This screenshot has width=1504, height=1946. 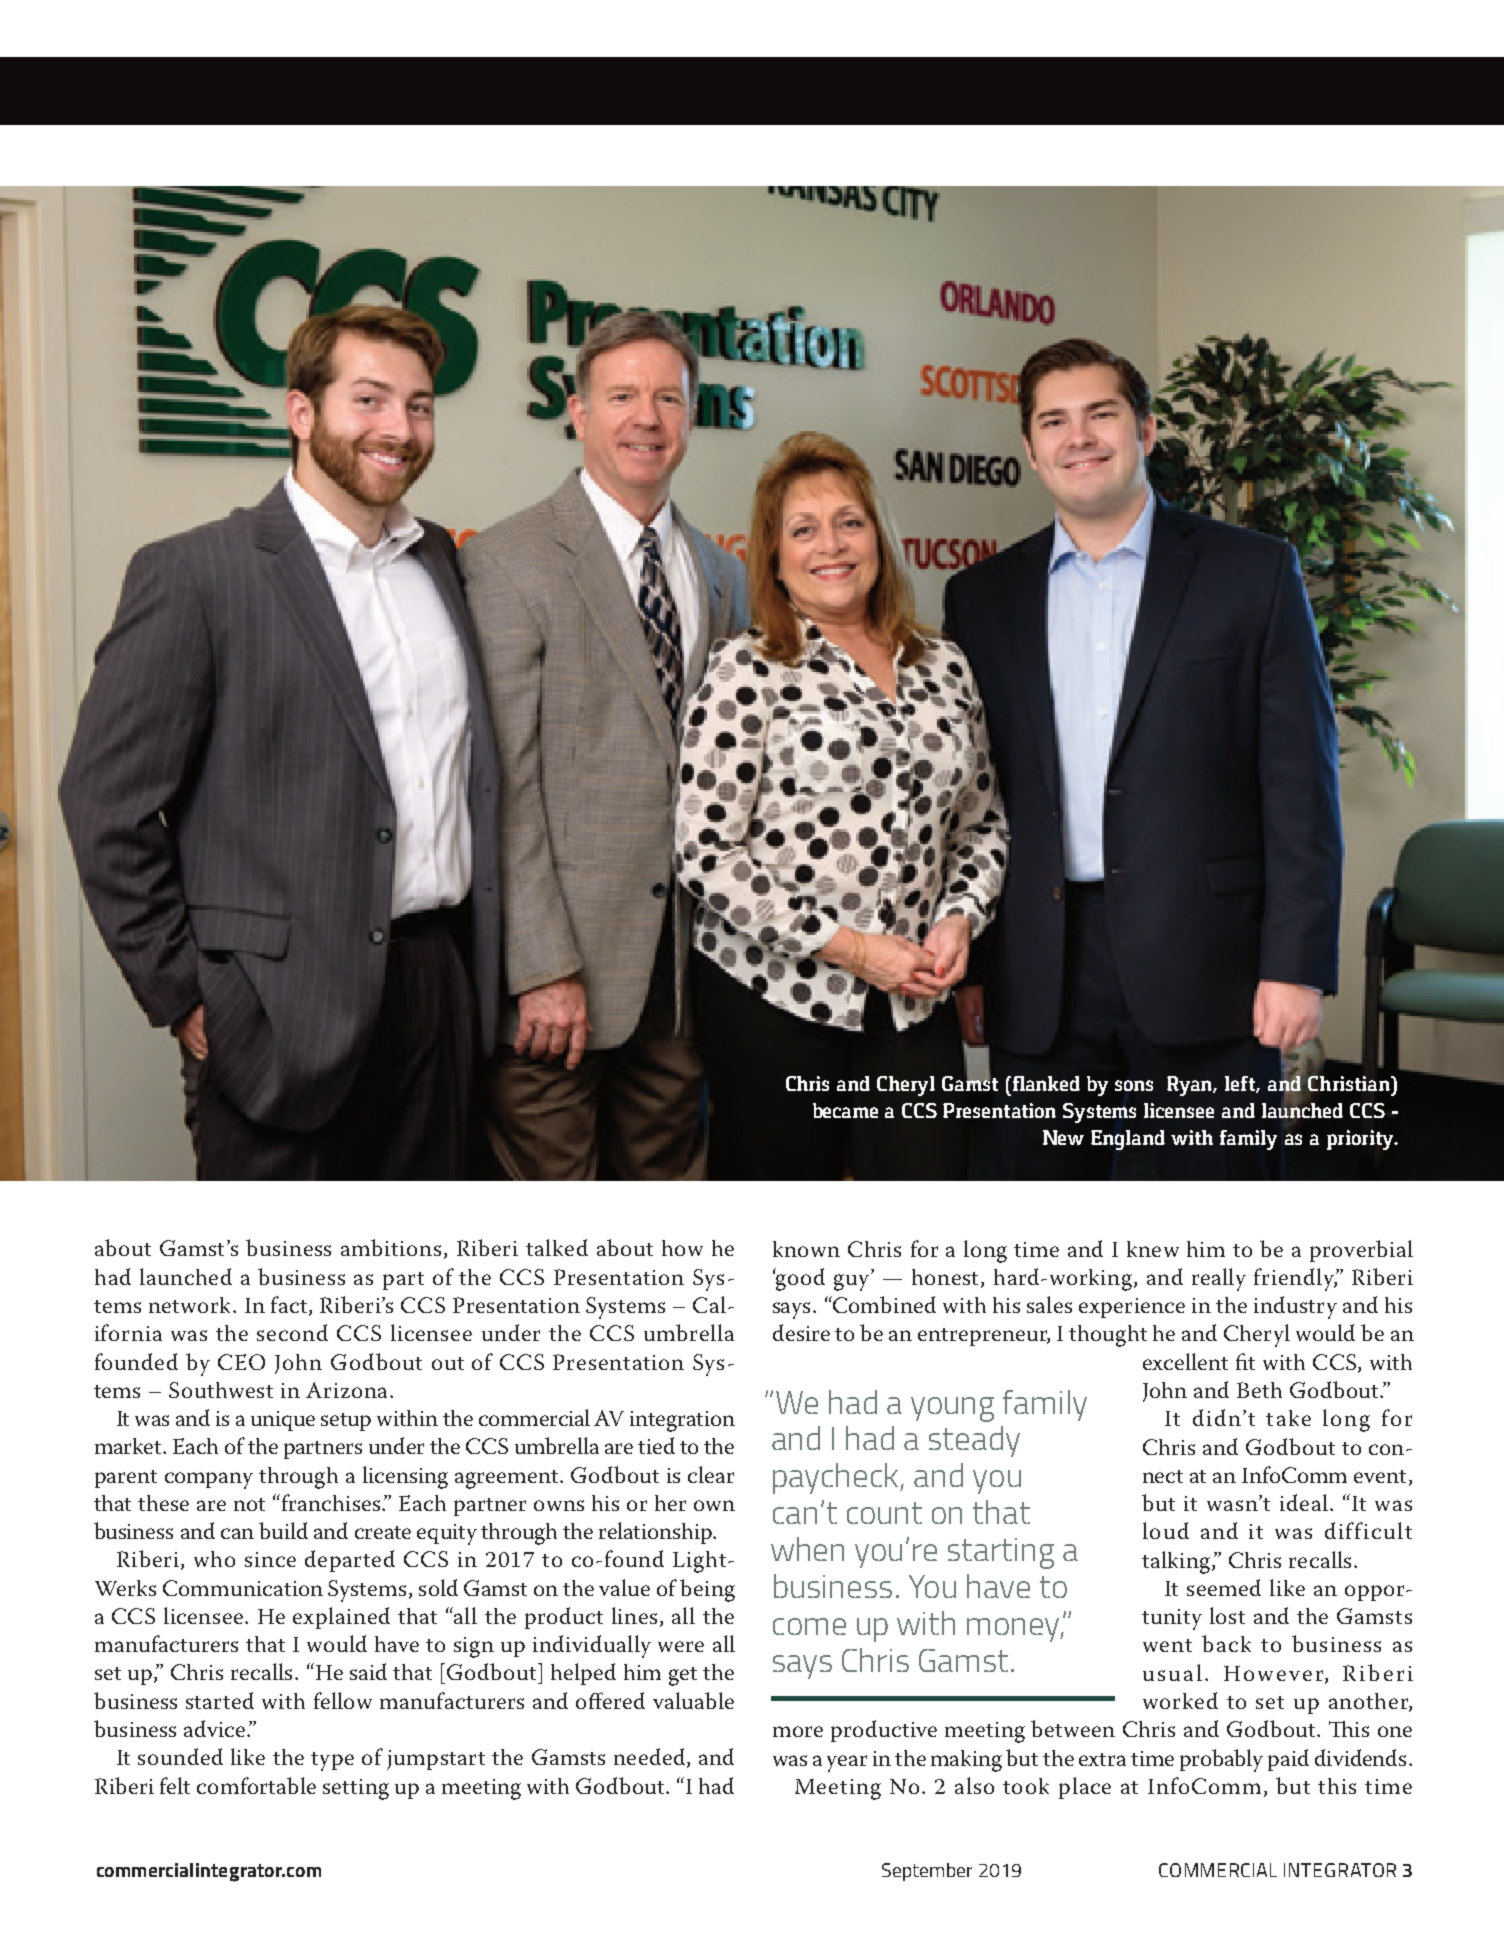 What do you see at coordinates (845, 1110) in the screenshot?
I see `became` at bounding box center [845, 1110].
